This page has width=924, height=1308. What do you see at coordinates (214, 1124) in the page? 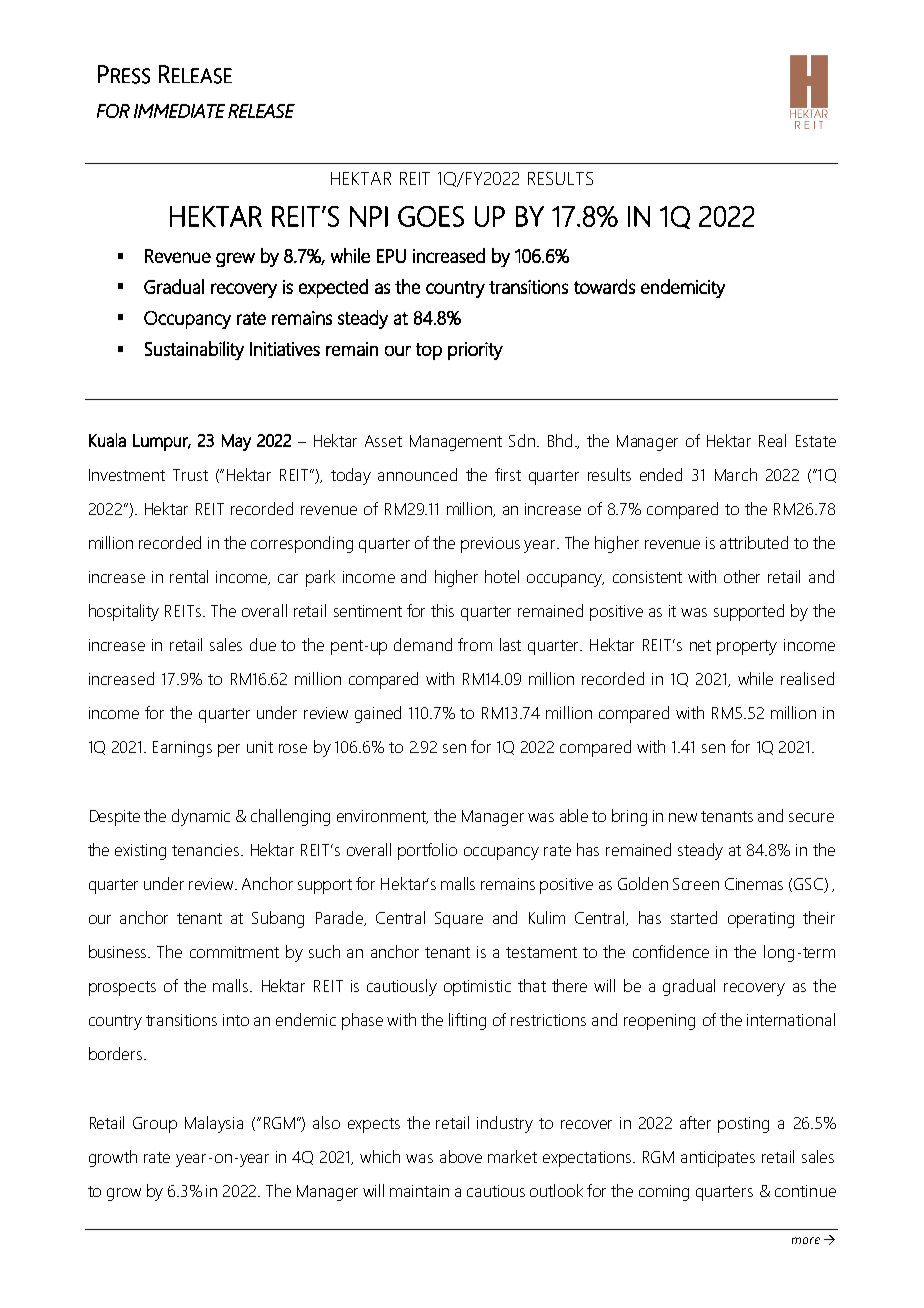
I see `Malaysia` at bounding box center [214, 1124].
